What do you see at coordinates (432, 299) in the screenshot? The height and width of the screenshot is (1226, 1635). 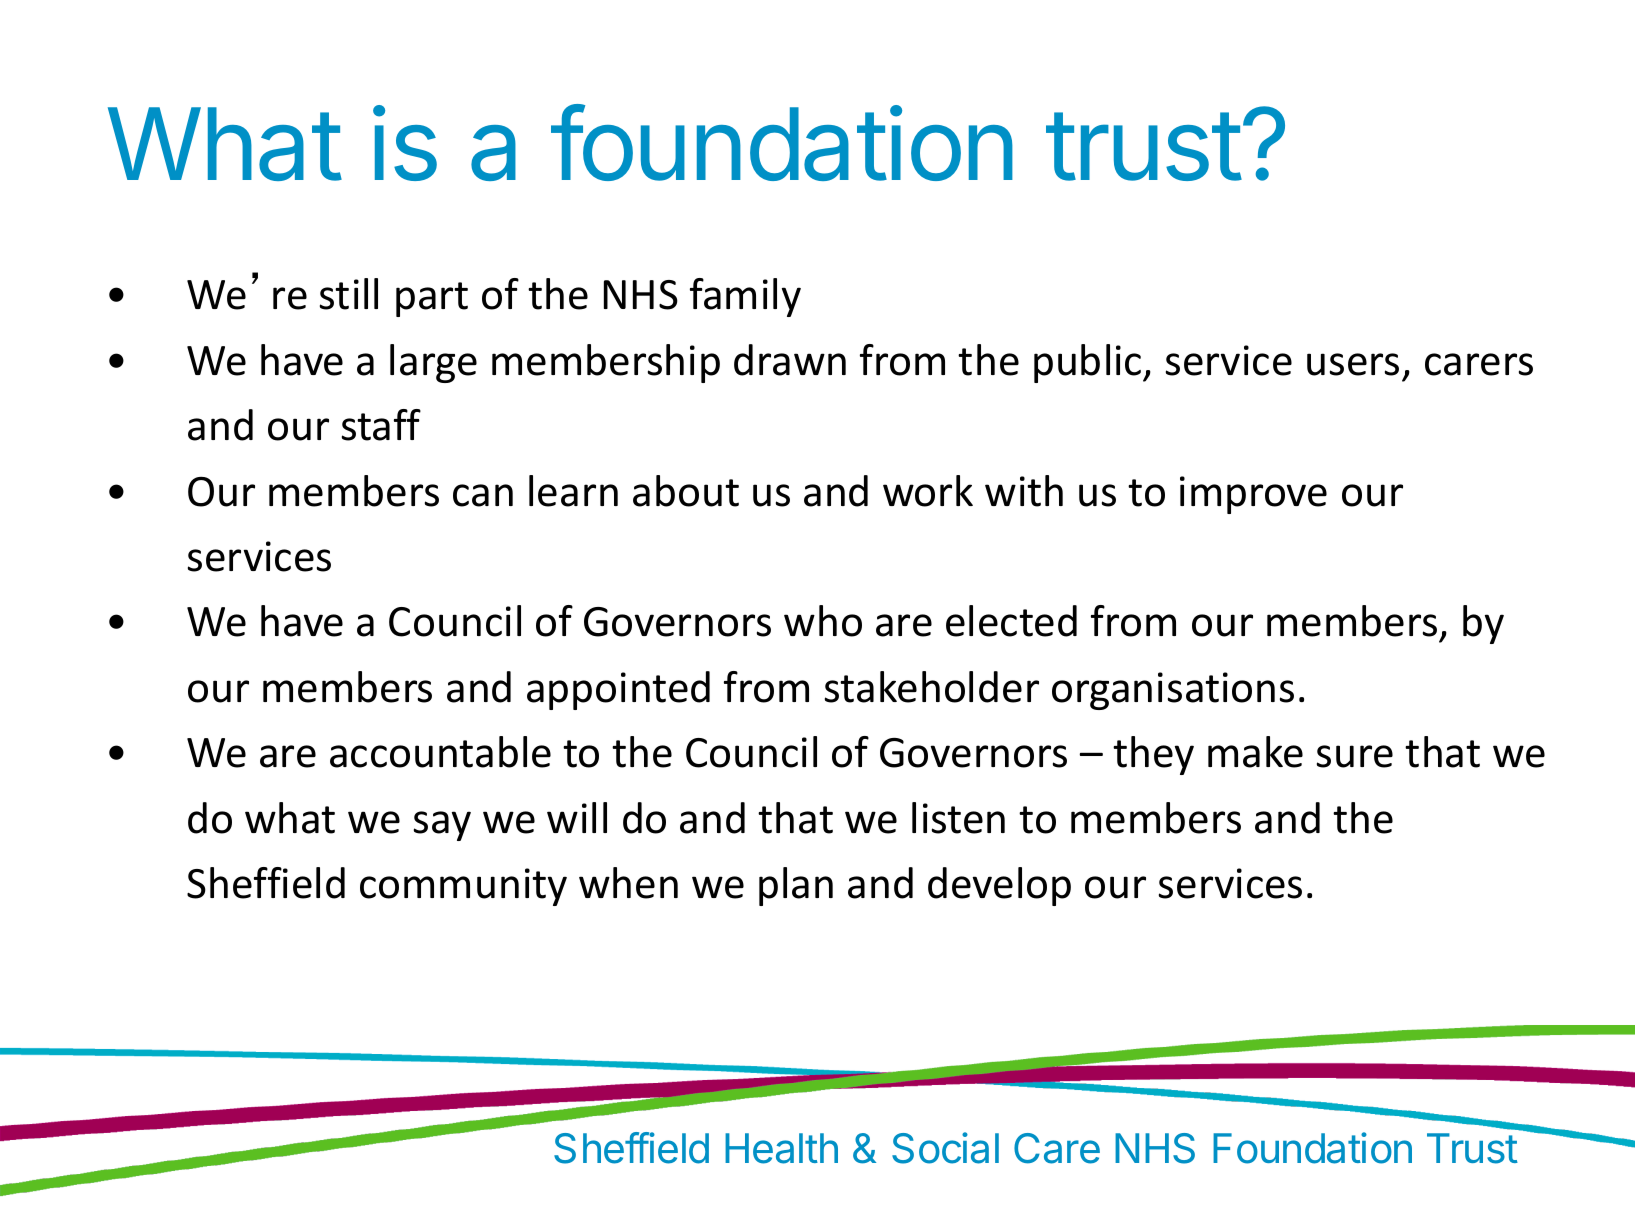 I see `part` at bounding box center [432, 299].
